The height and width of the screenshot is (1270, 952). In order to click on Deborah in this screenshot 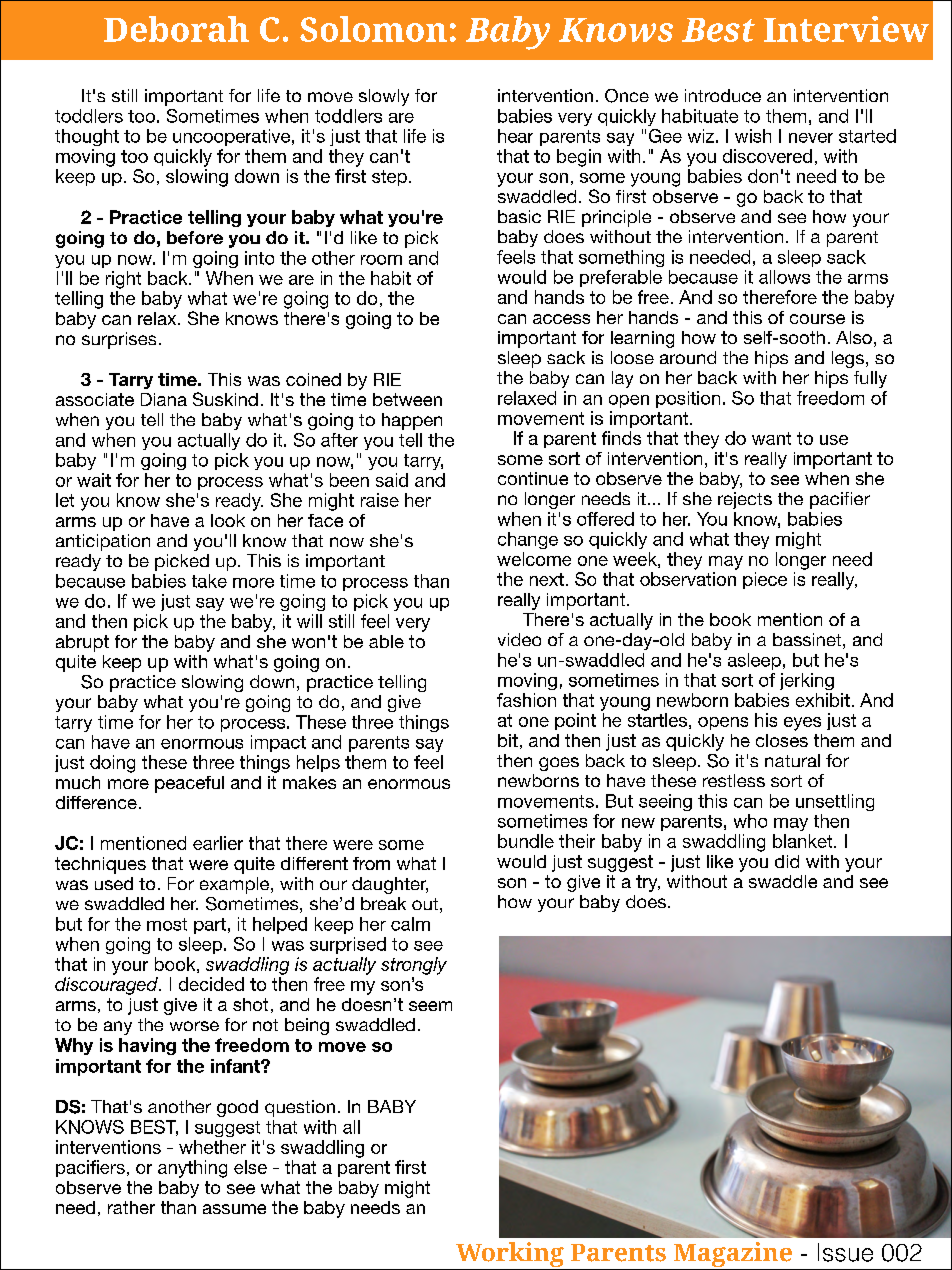, I will do `click(176, 29)`.
